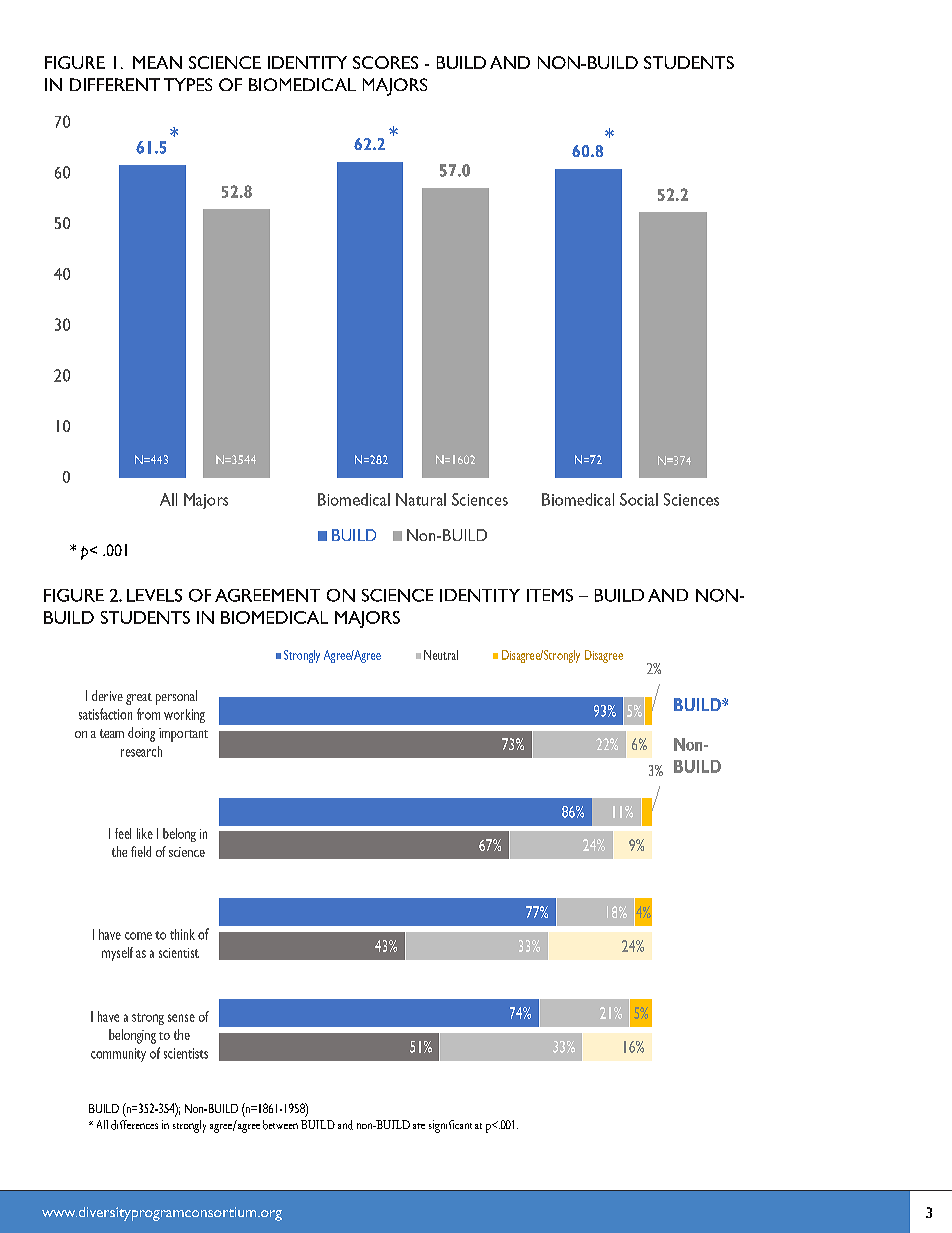 The width and height of the document is (952, 1233). What do you see at coordinates (188, 84) in the document?
I see `TYPES` at bounding box center [188, 84].
